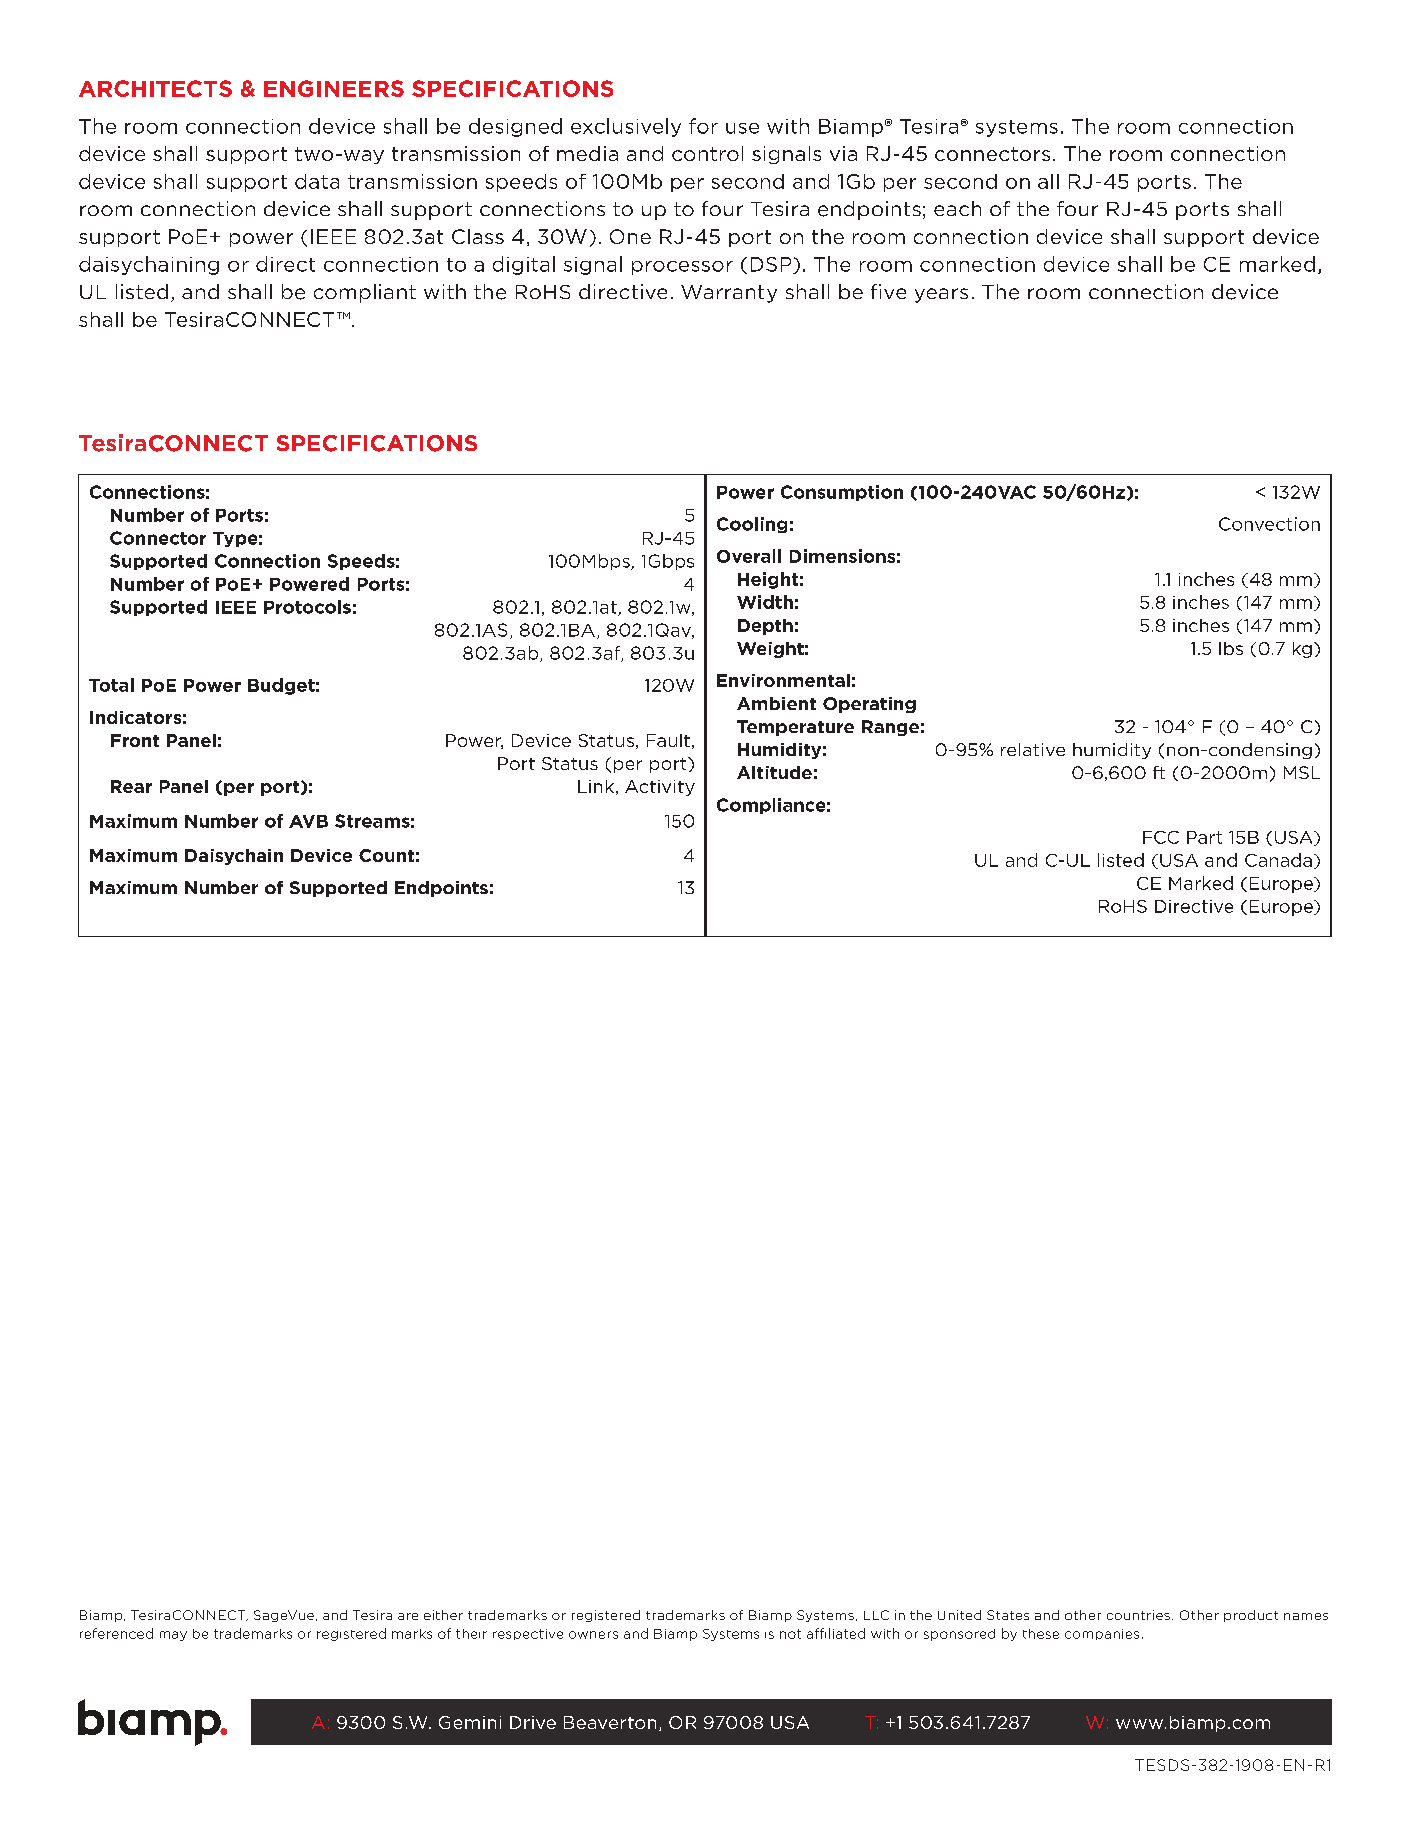 This page has height=1823, width=1409. What do you see at coordinates (790, 1634) in the page?
I see `not` at bounding box center [790, 1634].
